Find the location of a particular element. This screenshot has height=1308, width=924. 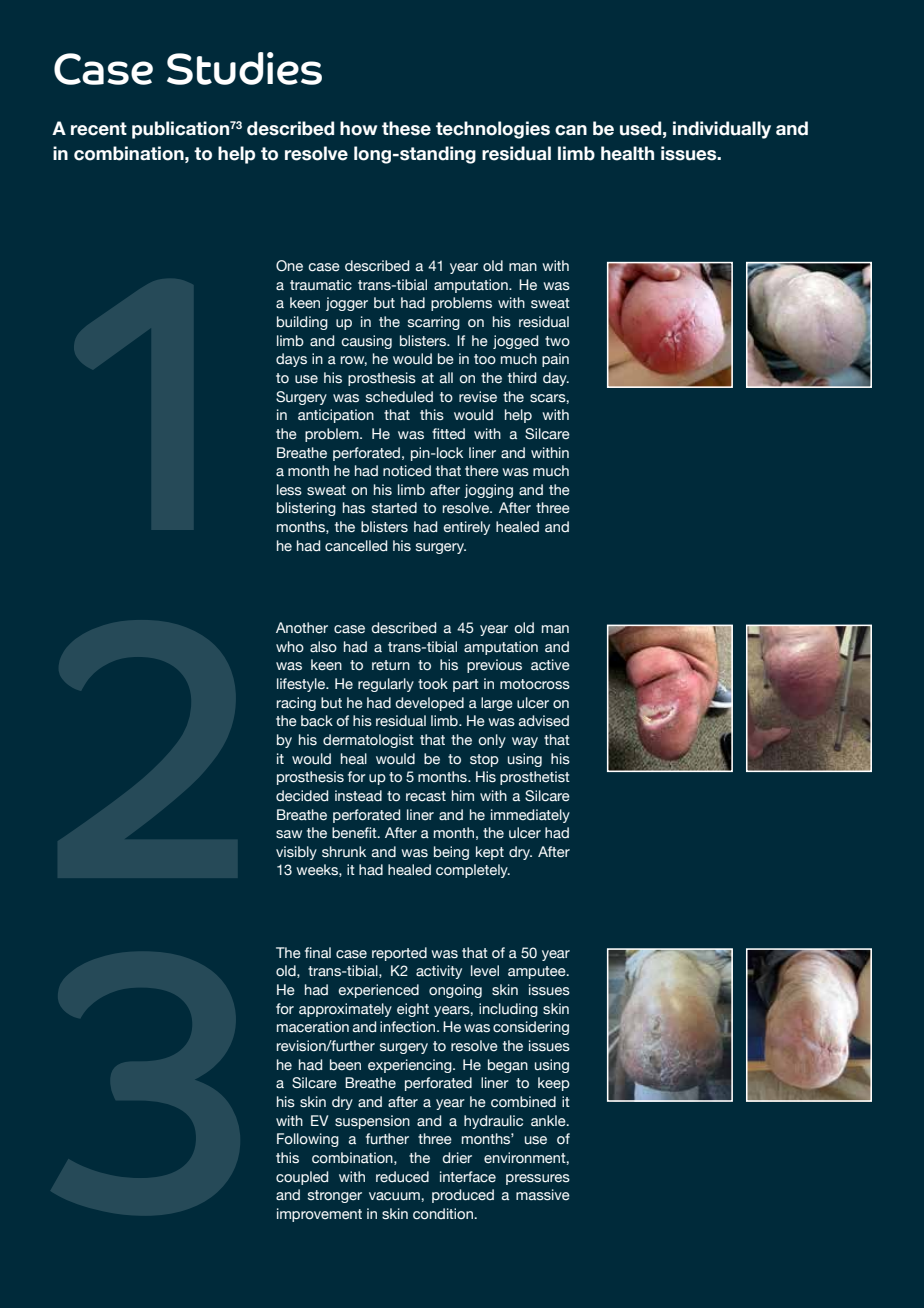

recent is located at coordinates (99, 129).
